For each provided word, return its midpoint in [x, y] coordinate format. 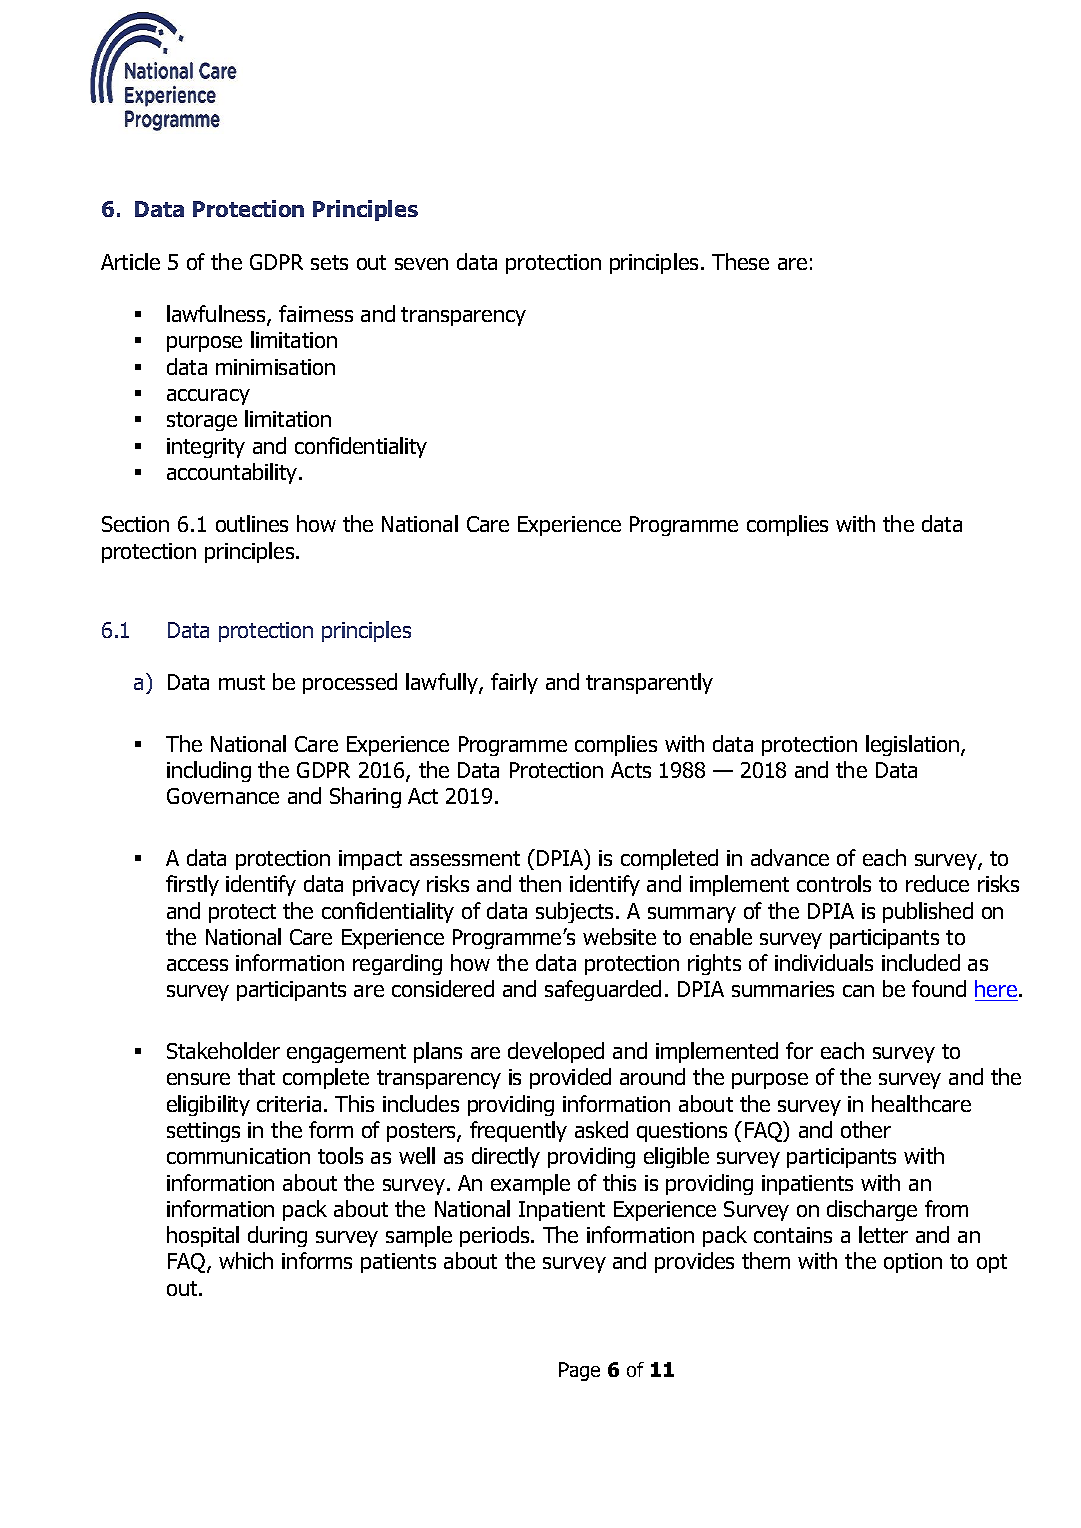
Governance [223, 796]
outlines [252, 523]
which [246, 1260]
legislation [914, 745]
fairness [316, 313]
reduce [937, 883]
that [256, 1076]
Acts [631, 770]
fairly [514, 683]
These [740, 261]
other [866, 1129]
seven [421, 264]
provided [570, 1078]
